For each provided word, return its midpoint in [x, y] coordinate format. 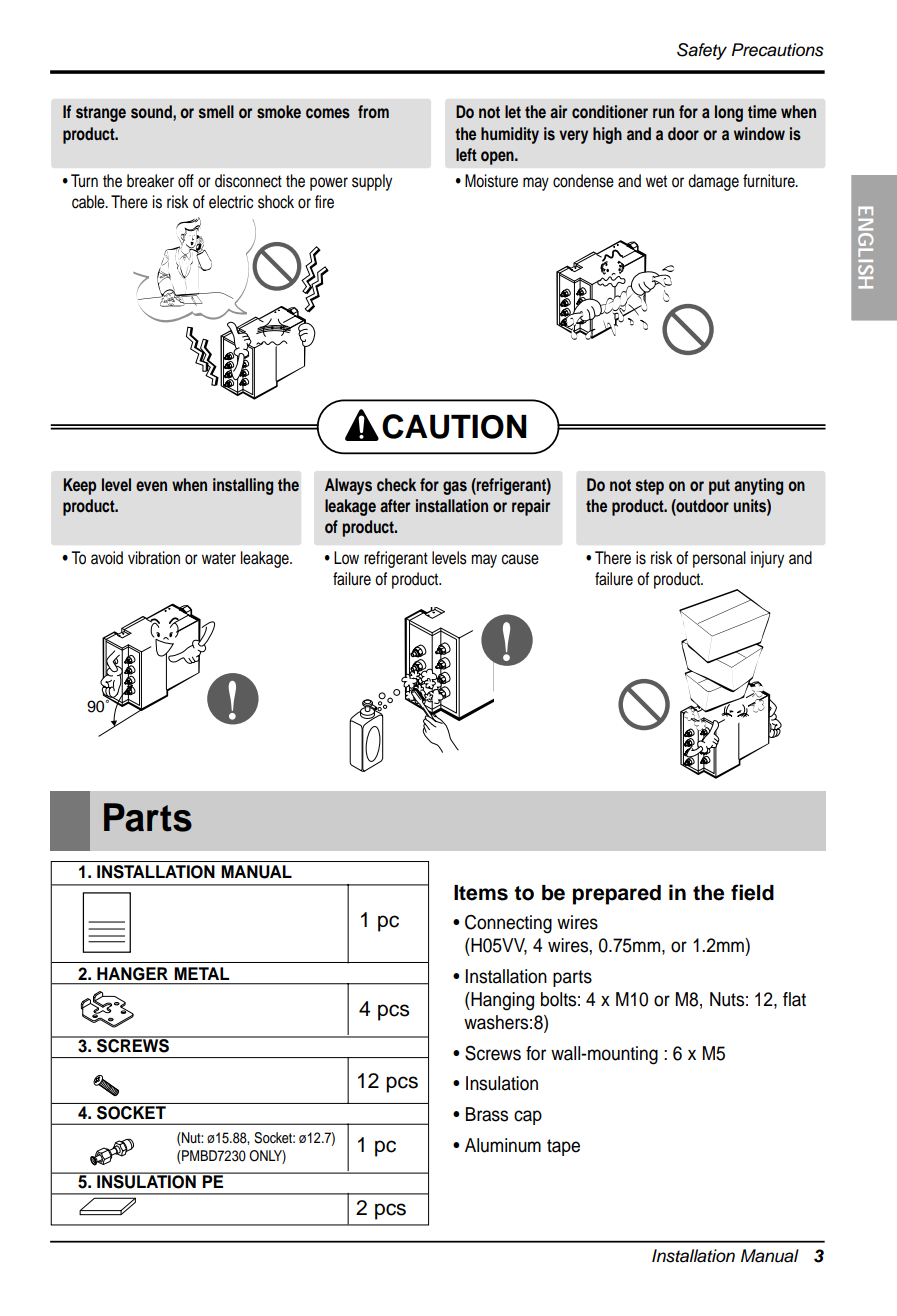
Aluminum [503, 1145]
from [373, 112]
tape [563, 1147]
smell [216, 112]
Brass [487, 1114]
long [729, 113]
